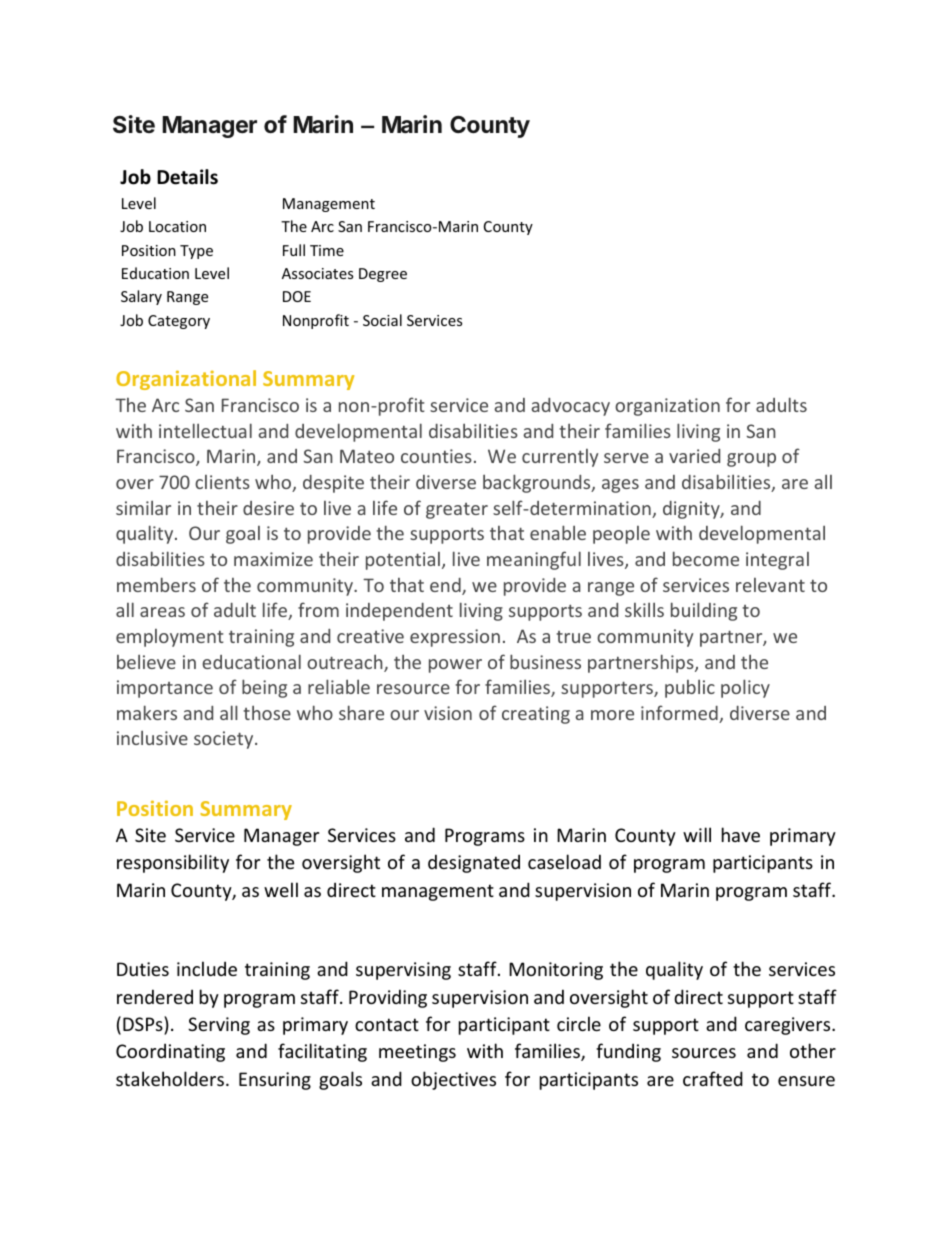 The height and width of the screenshot is (1233, 952). What do you see at coordinates (751, 460) in the screenshot?
I see `group` at bounding box center [751, 460].
